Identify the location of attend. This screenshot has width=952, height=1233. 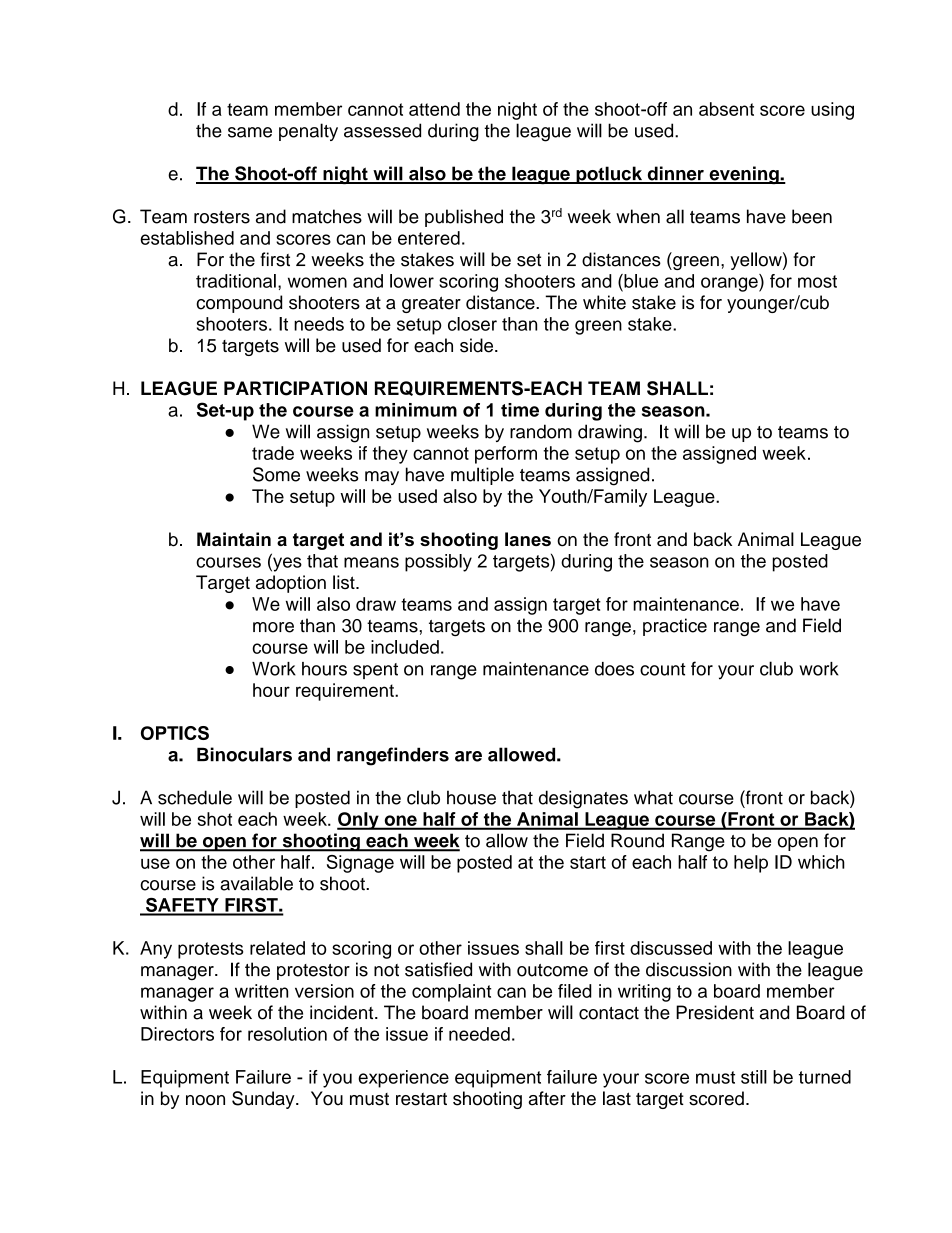
(434, 109).
